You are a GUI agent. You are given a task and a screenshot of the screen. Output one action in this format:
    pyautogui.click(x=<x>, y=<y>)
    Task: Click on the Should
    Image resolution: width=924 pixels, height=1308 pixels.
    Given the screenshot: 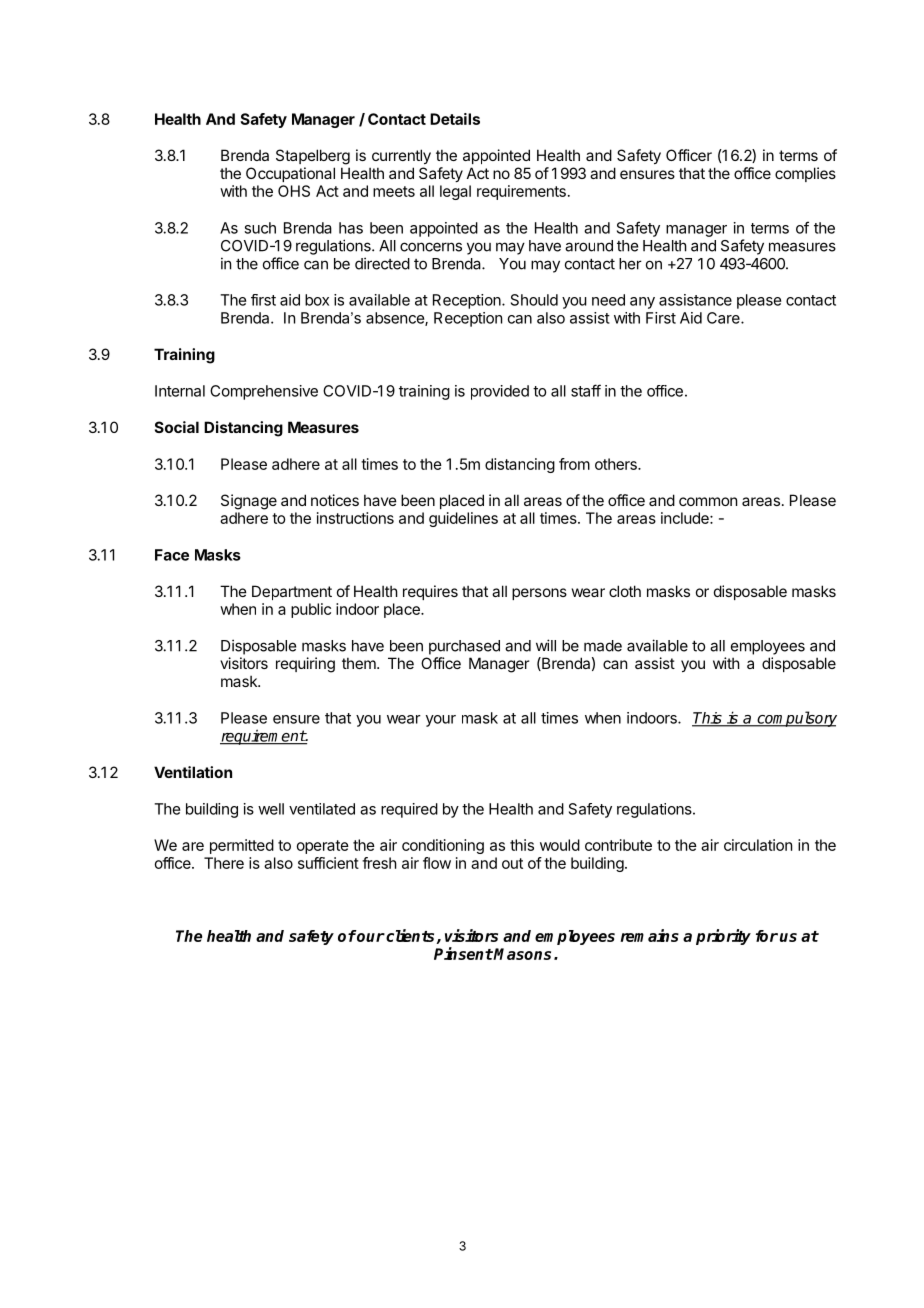 What is the action you would take?
    pyautogui.click(x=534, y=300)
